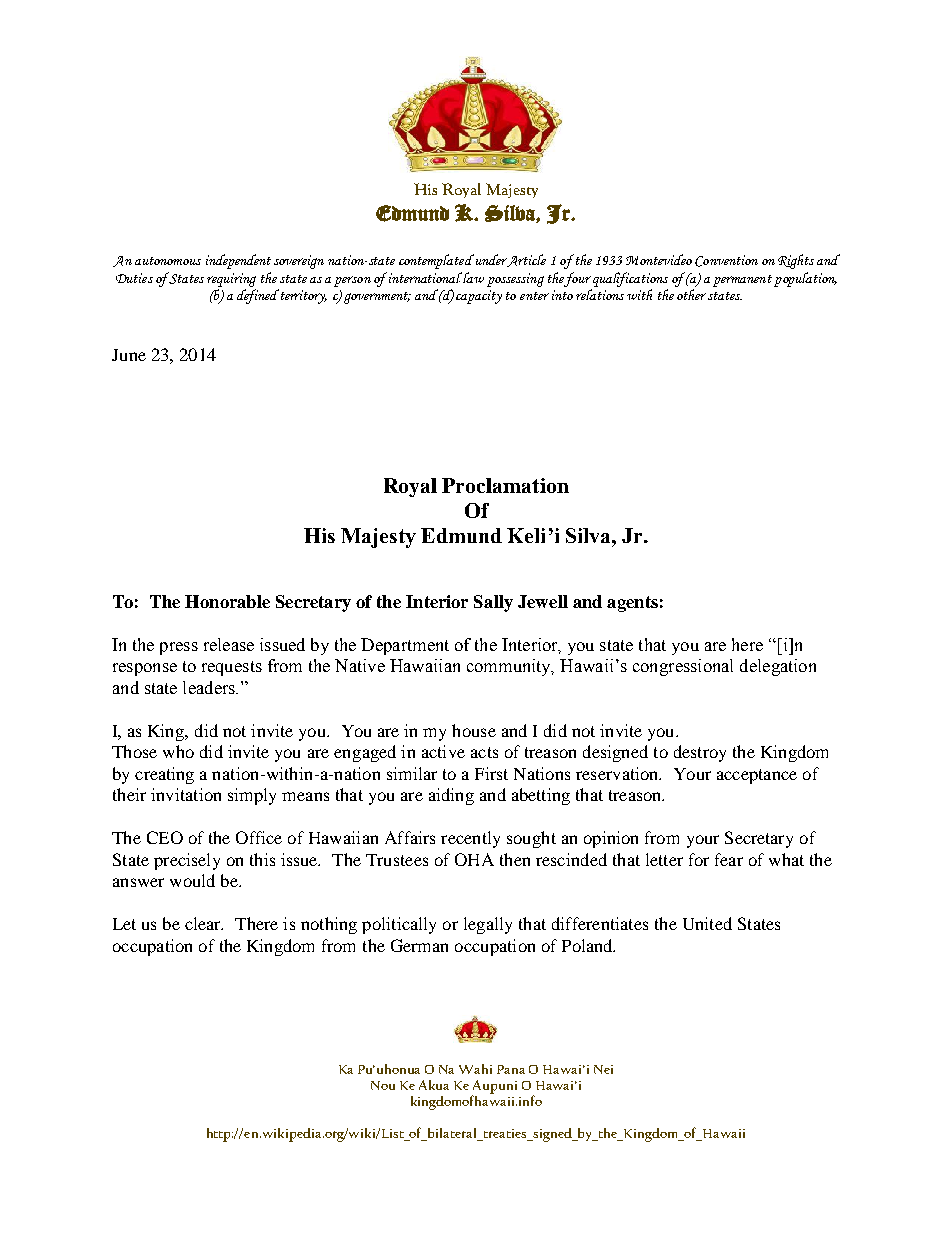 The image size is (952, 1233). I want to click on law, so click(473, 277).
